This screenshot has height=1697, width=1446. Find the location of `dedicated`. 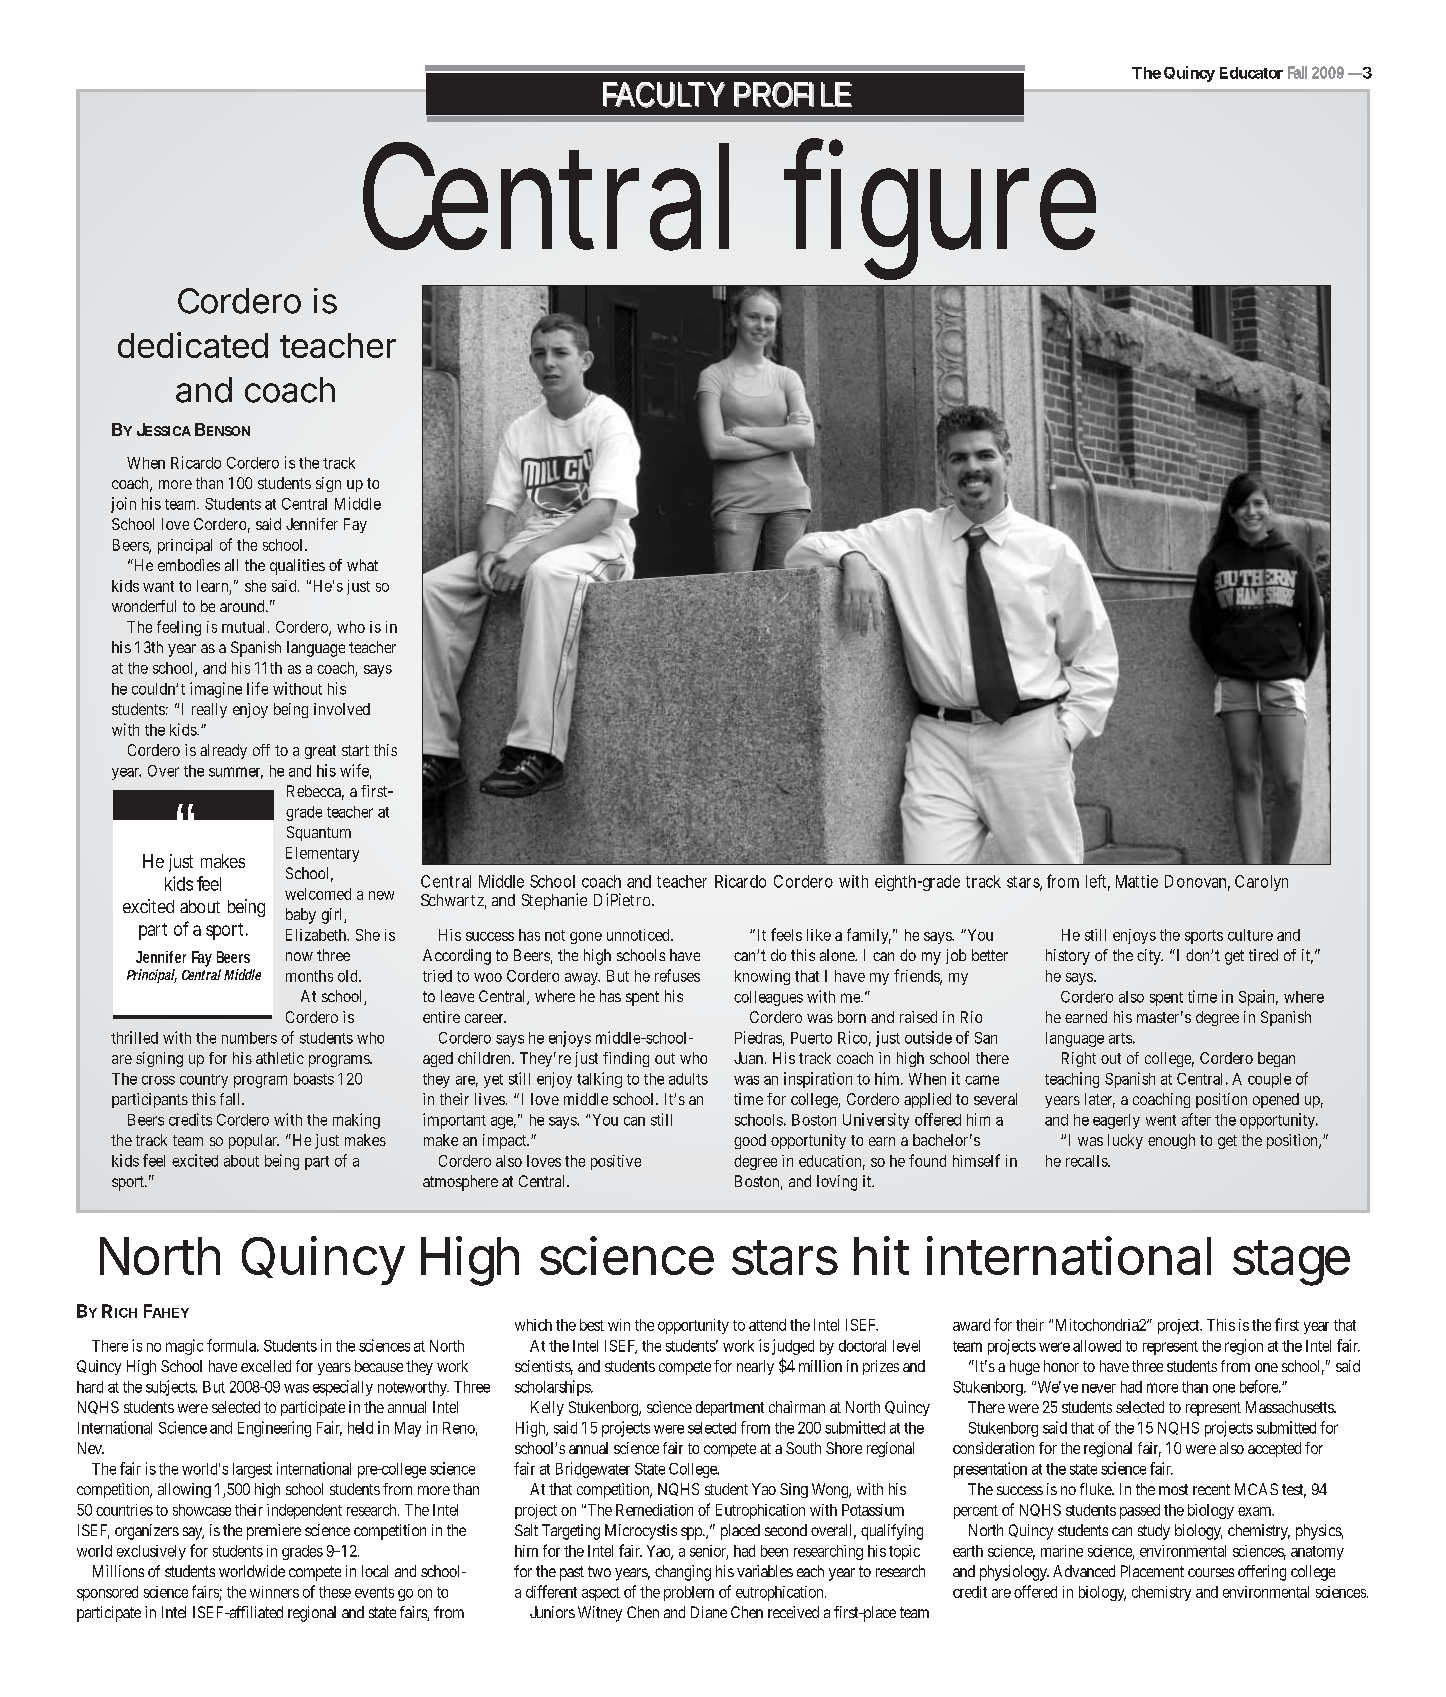

dedicated is located at coordinates (193, 345).
